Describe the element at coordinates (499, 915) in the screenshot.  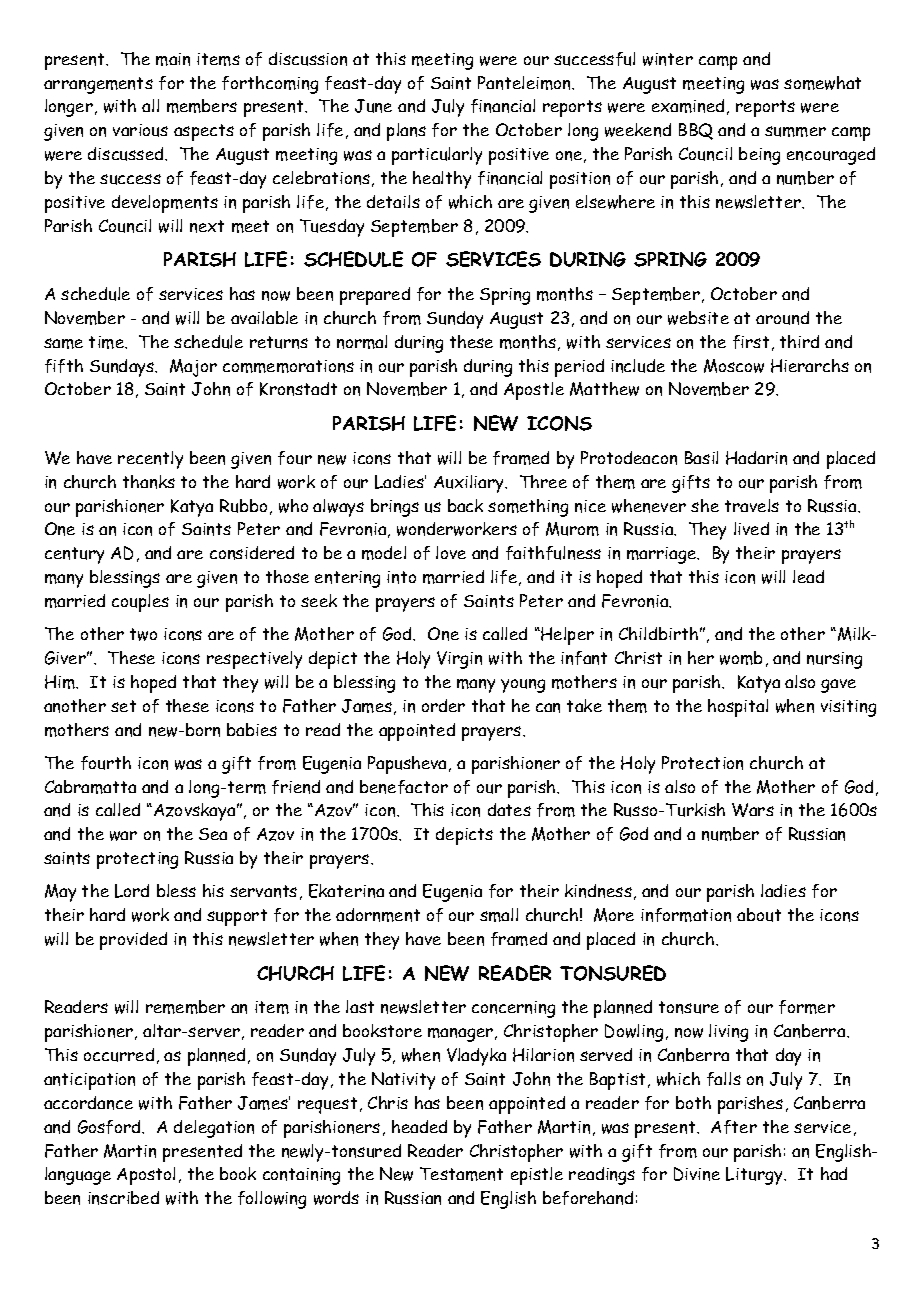
I see `small` at that location.
